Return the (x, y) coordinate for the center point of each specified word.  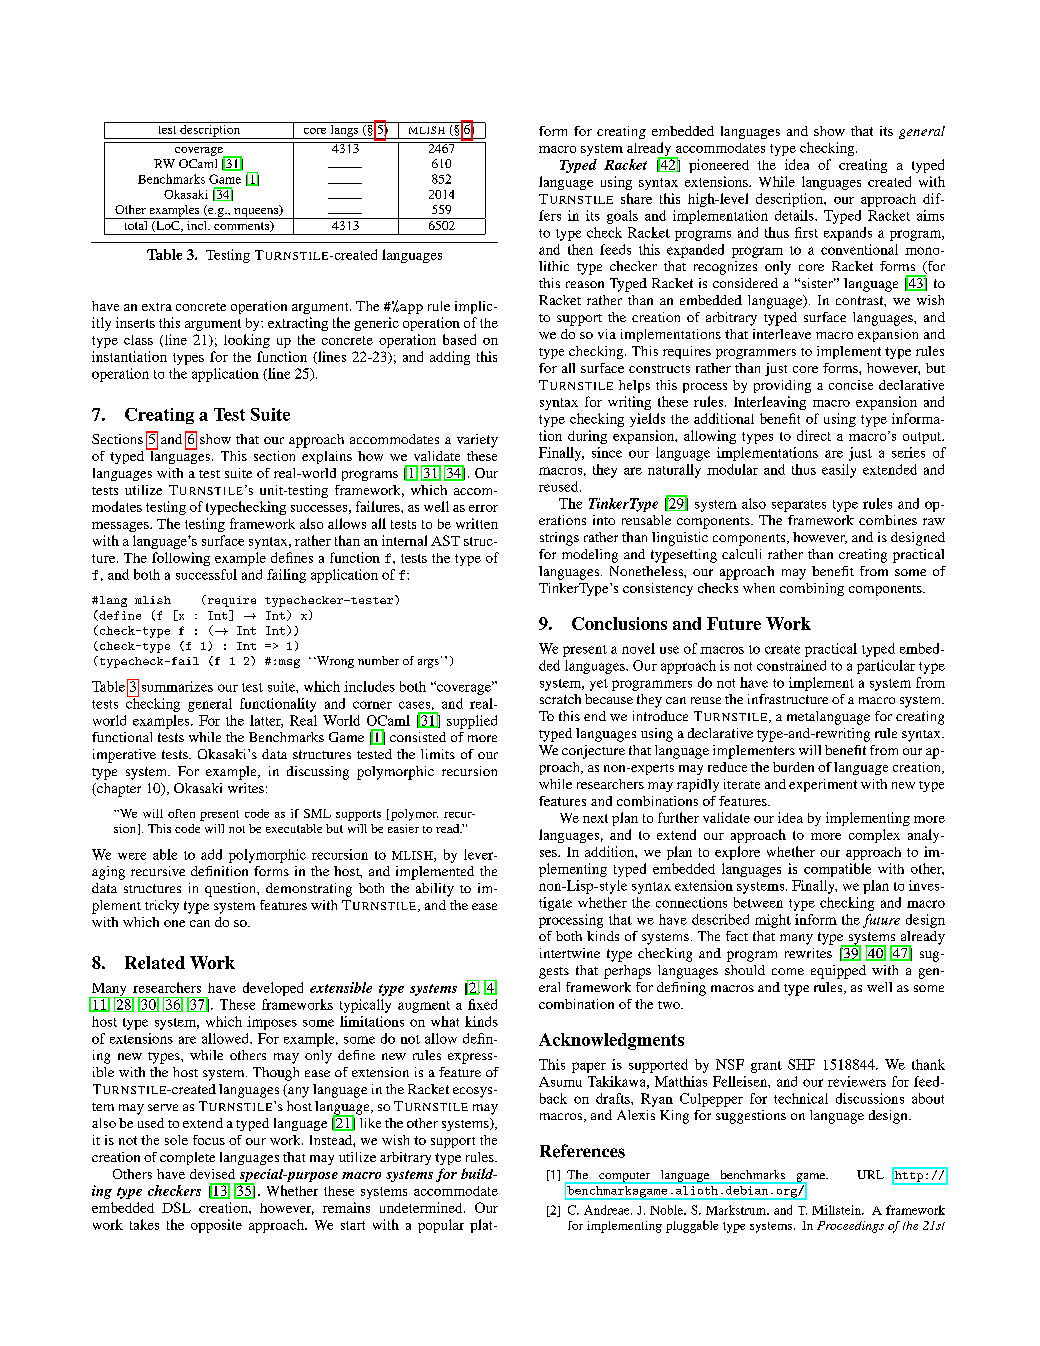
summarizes (177, 686)
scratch (560, 699)
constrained (791, 665)
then (580, 249)
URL (870, 1174)
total (136, 224)
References (582, 1151)
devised (212, 1174)
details (795, 215)
